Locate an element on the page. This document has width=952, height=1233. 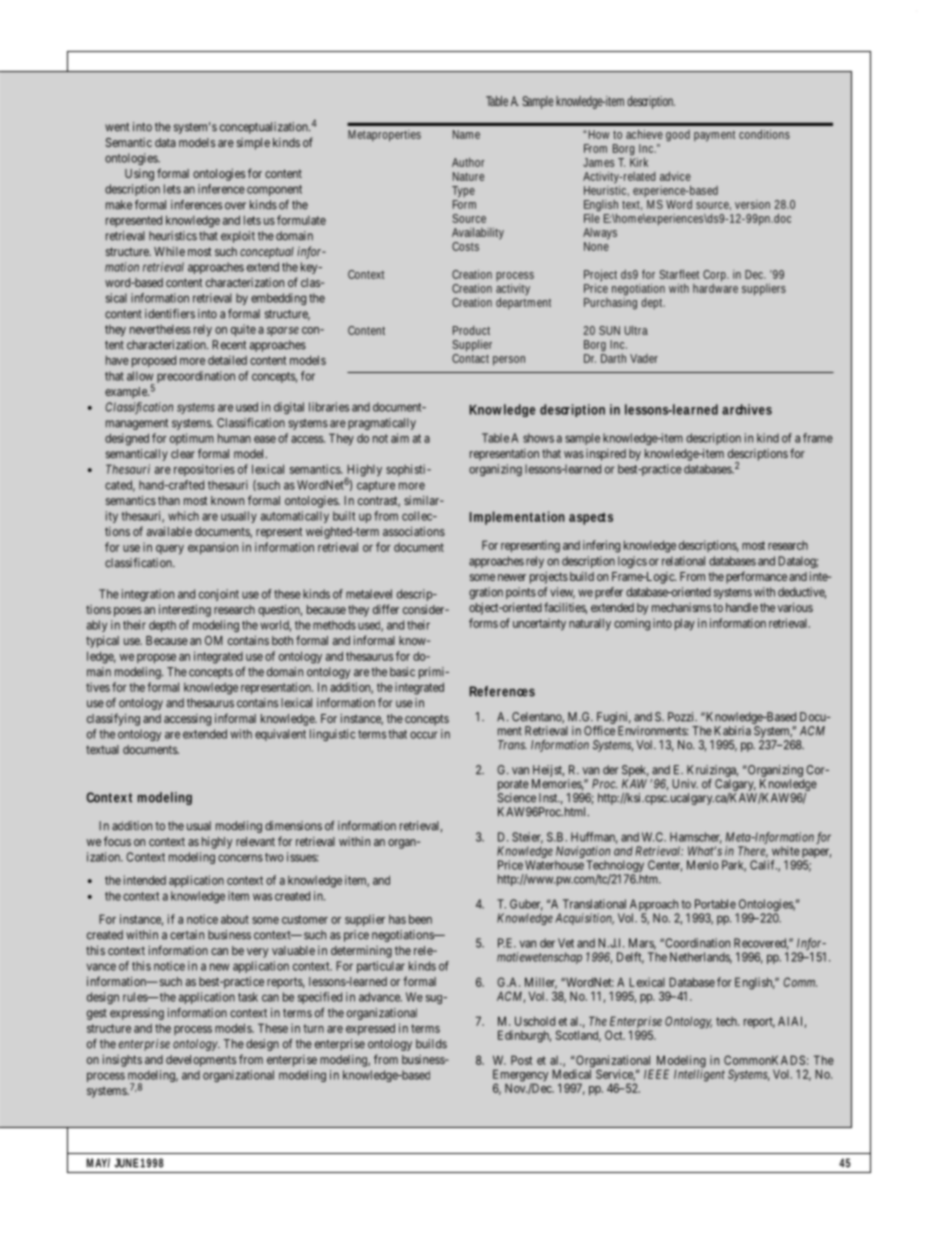
Author is located at coordinates (468, 162).
